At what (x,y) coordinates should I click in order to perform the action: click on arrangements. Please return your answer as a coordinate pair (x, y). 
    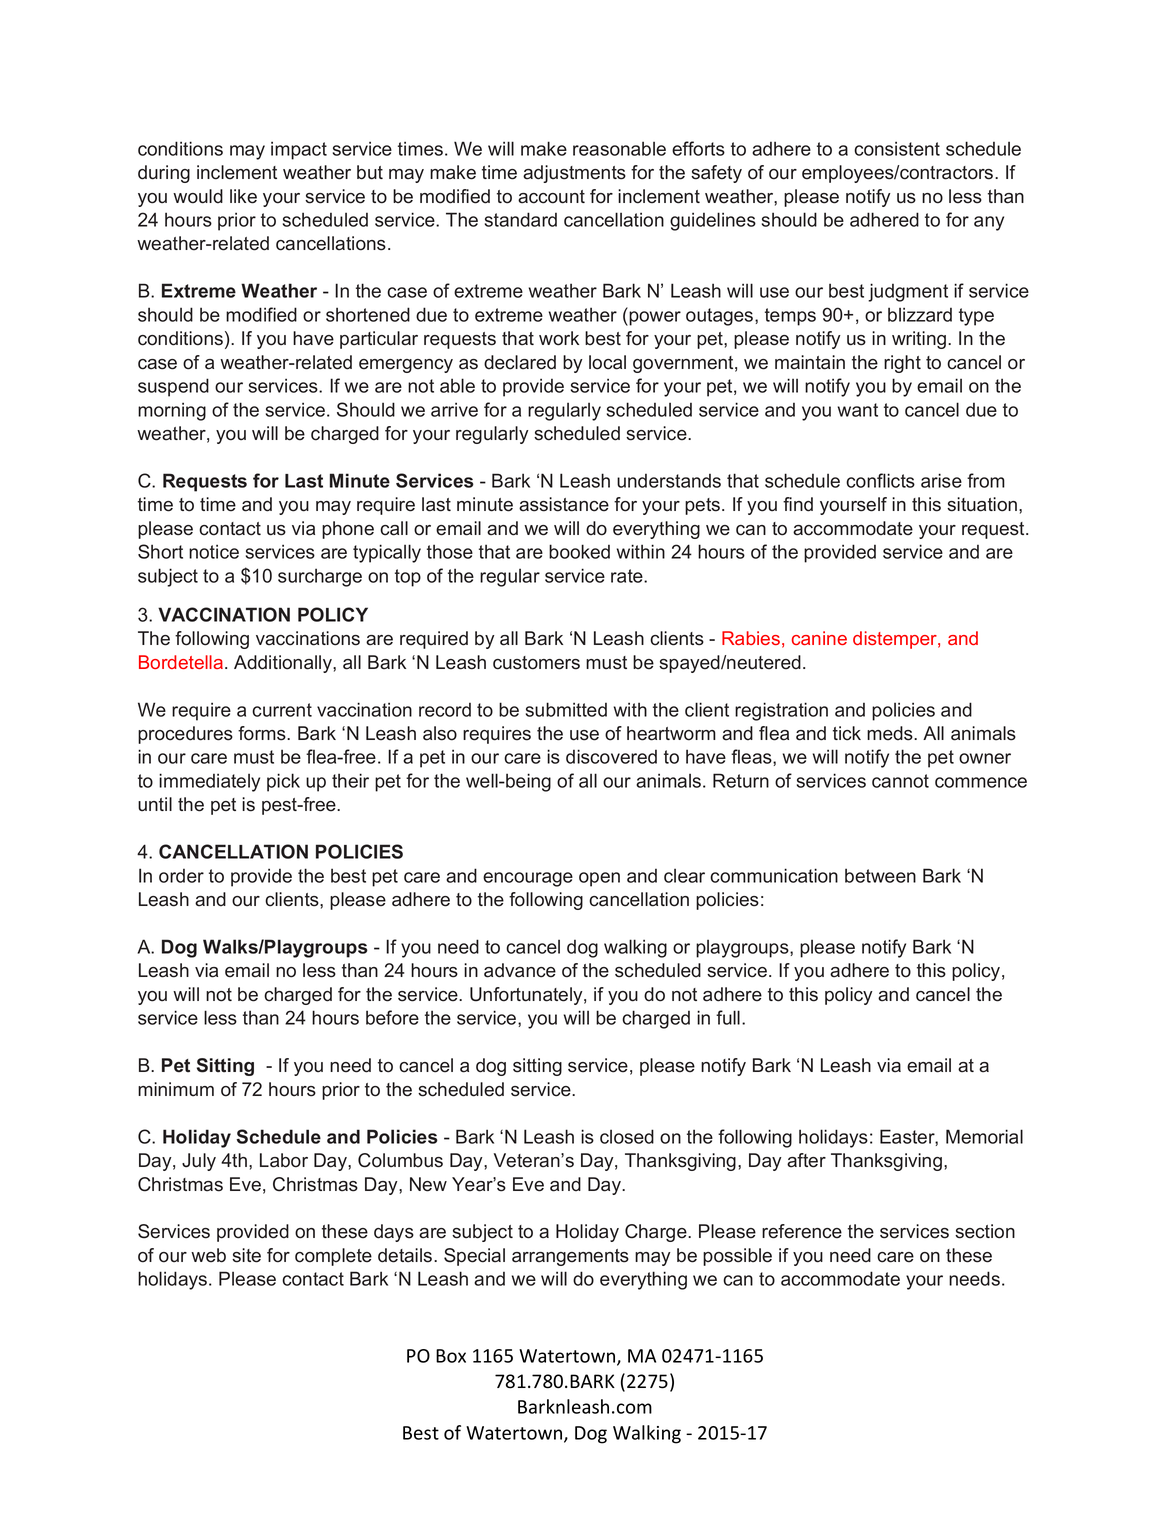
    Looking at the image, I should click on (570, 1257).
